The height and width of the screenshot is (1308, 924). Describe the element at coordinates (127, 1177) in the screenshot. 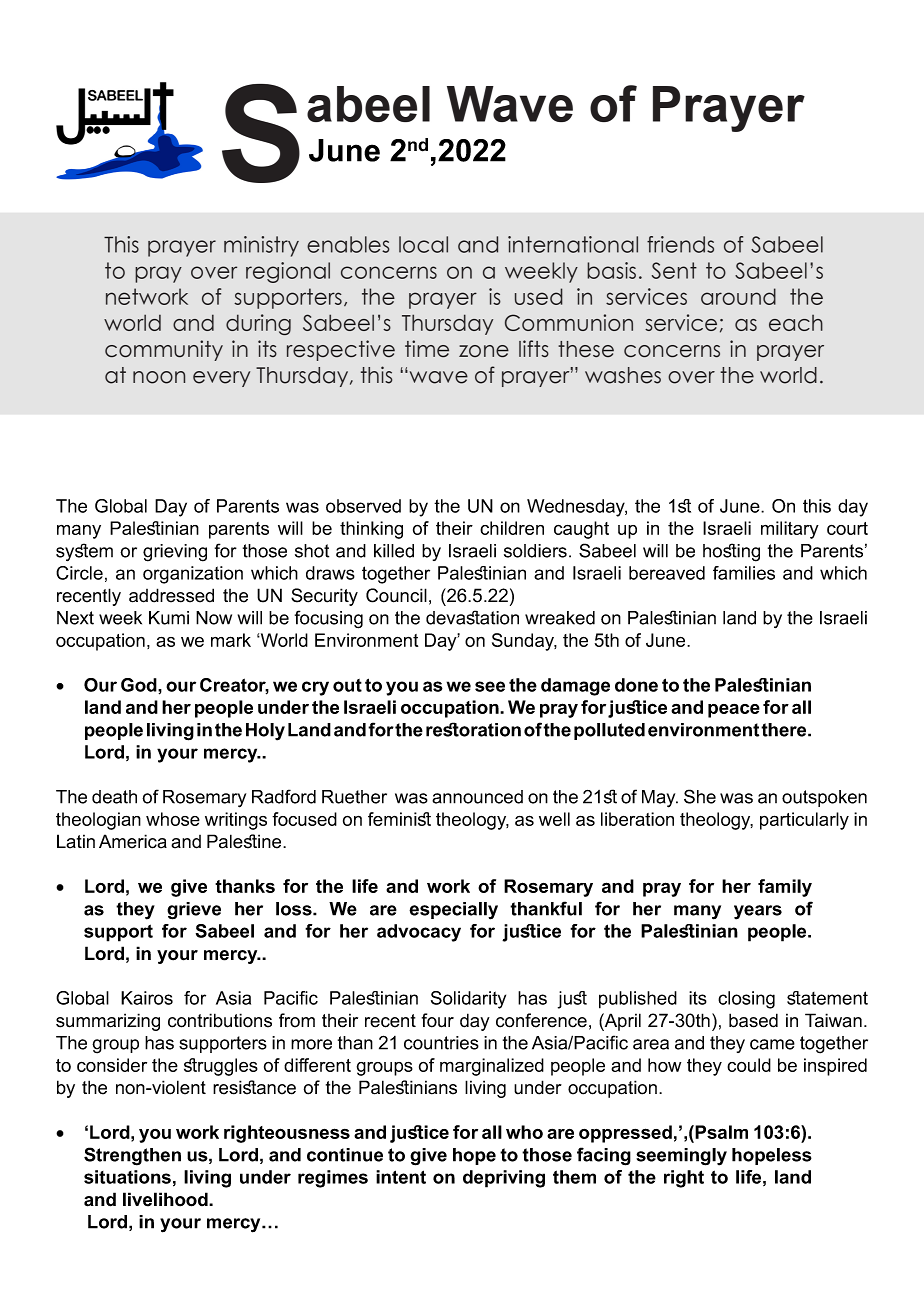

I see `situations` at that location.
